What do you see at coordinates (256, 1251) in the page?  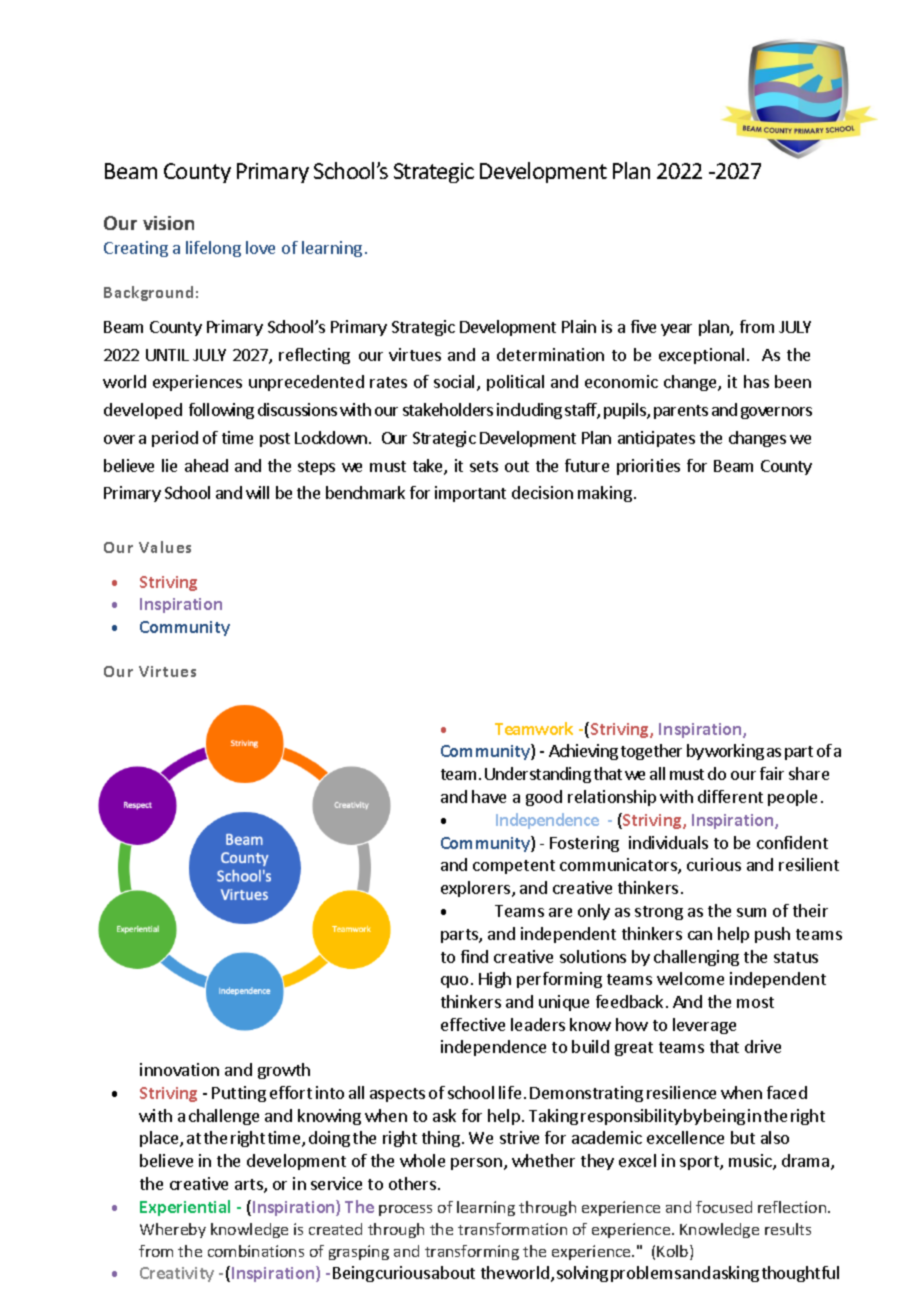 I see `combinations` at bounding box center [256, 1251].
